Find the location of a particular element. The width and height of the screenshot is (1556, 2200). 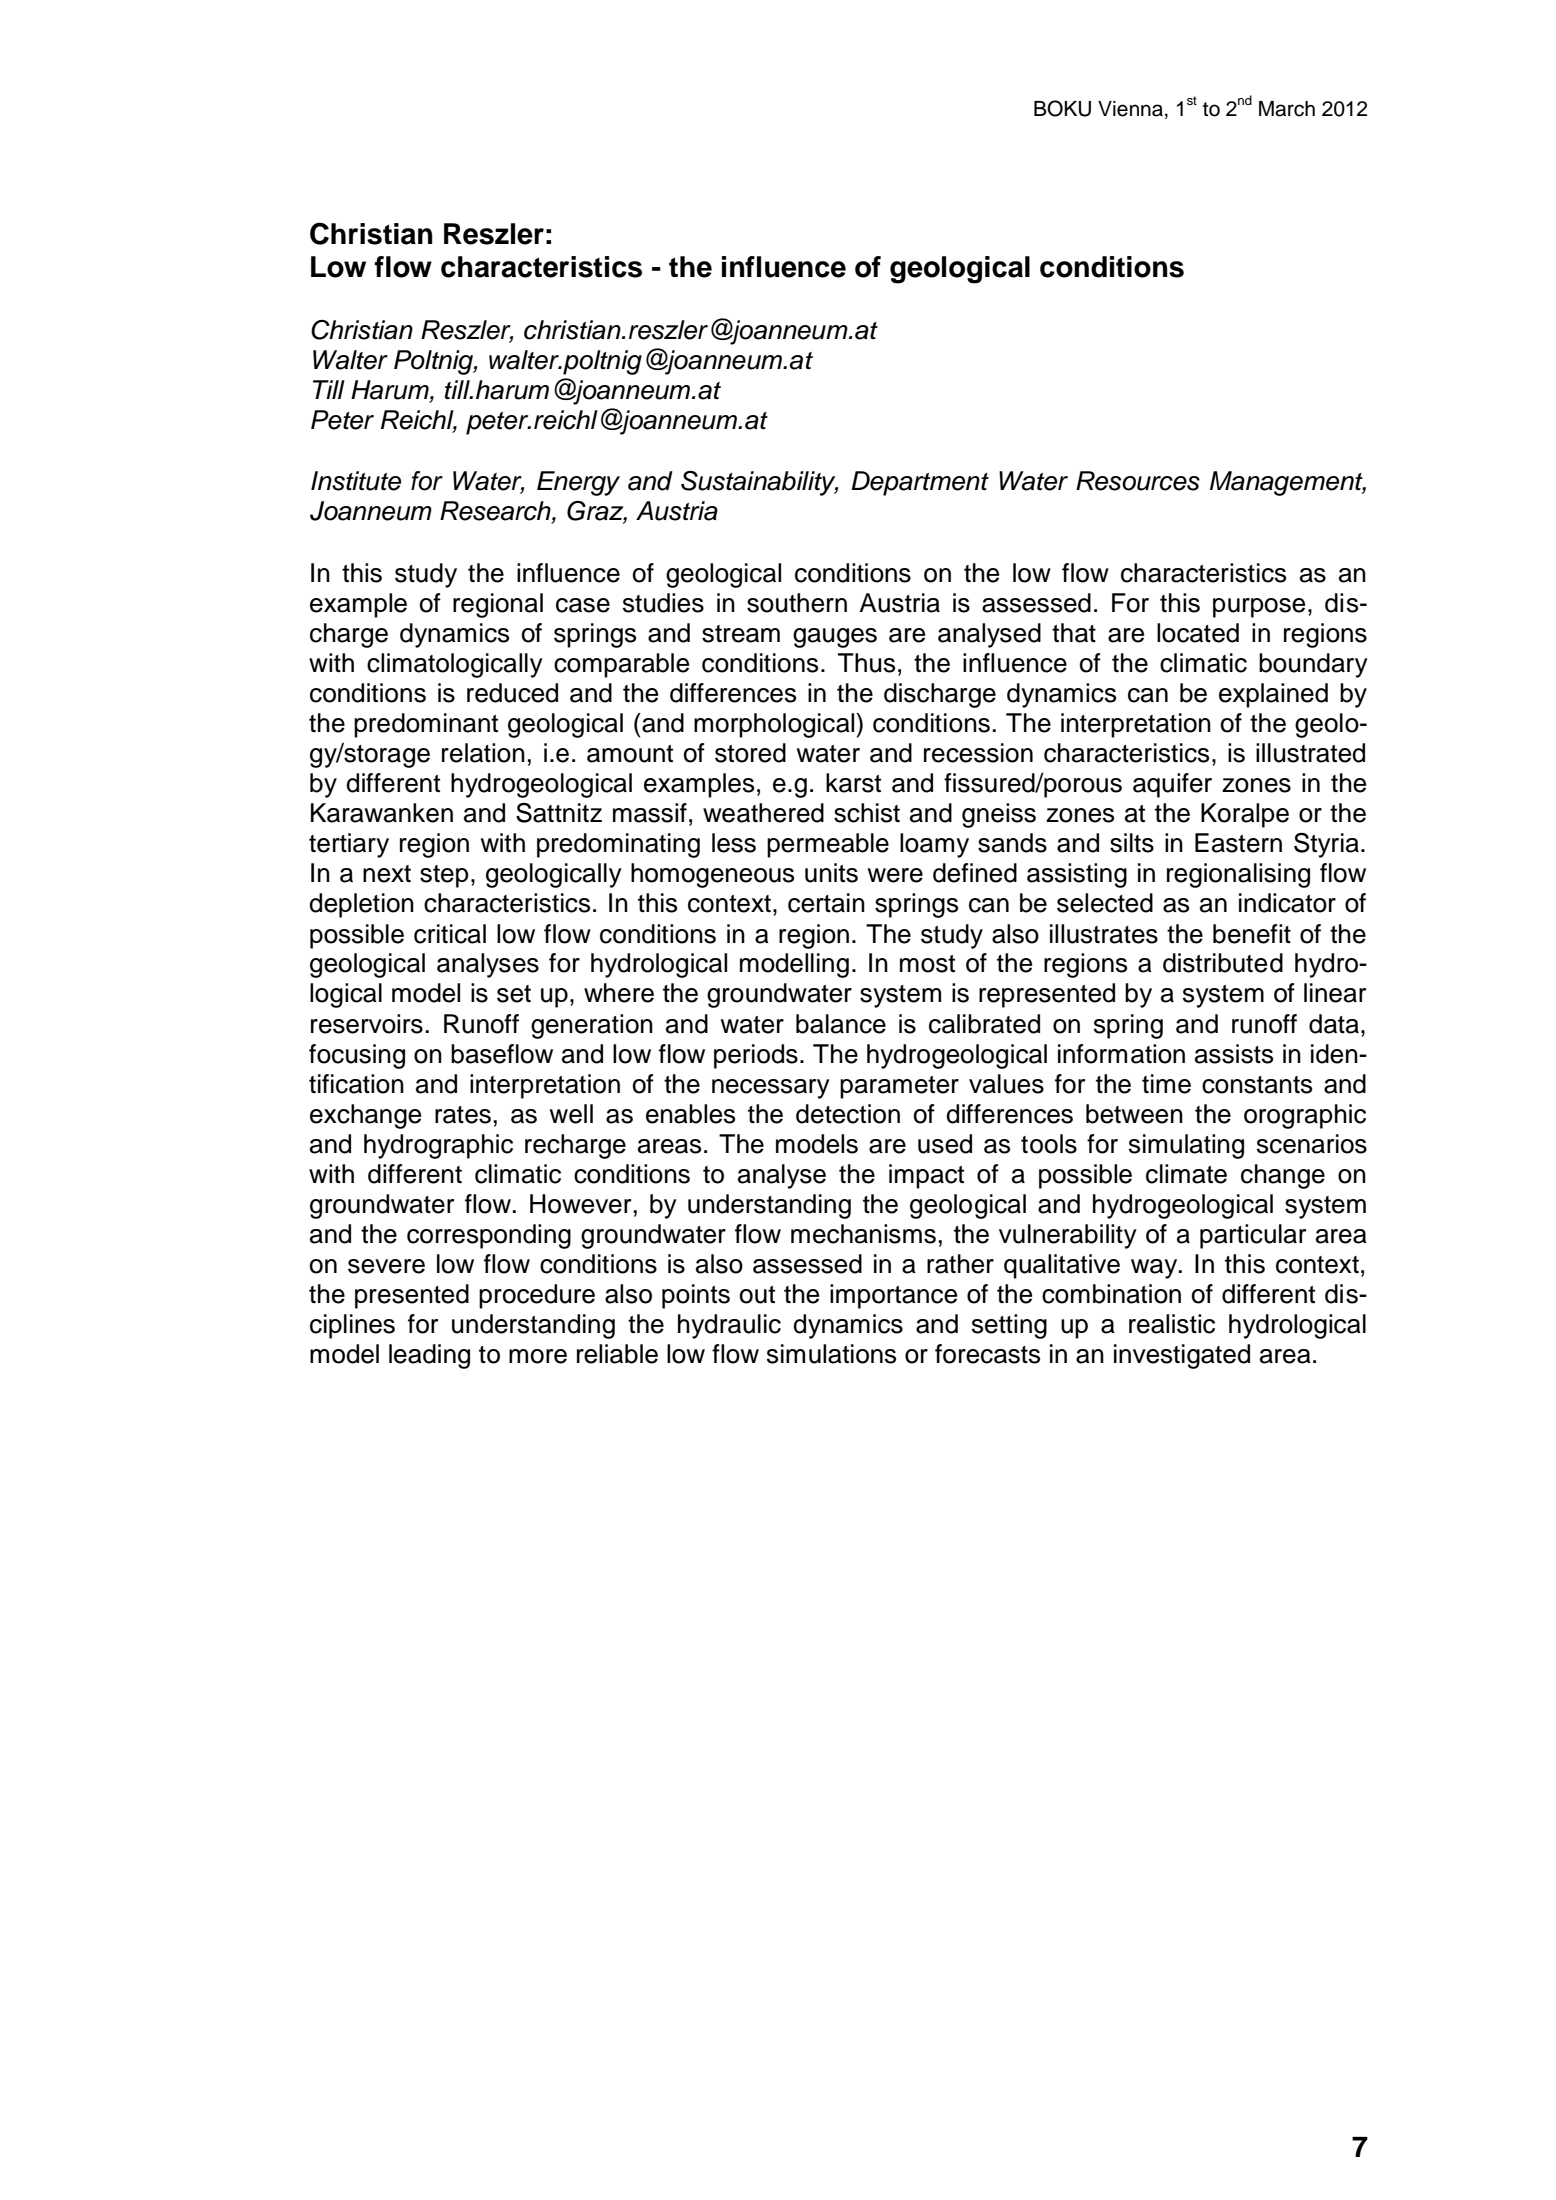

karst is located at coordinates (853, 783).
